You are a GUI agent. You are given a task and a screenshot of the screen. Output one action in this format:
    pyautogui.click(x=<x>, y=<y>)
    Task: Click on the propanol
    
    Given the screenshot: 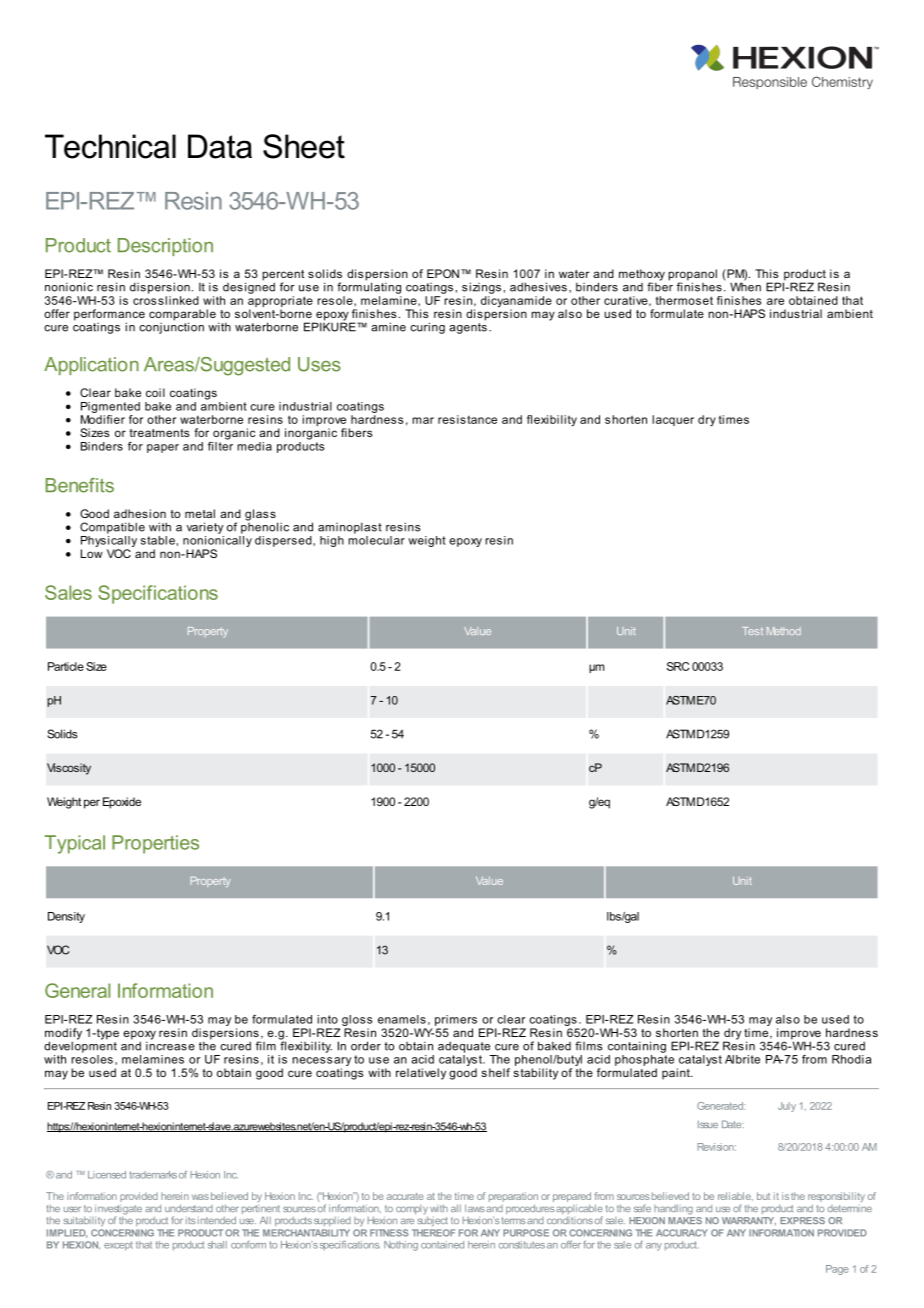 What is the action you would take?
    pyautogui.click(x=692, y=276)
